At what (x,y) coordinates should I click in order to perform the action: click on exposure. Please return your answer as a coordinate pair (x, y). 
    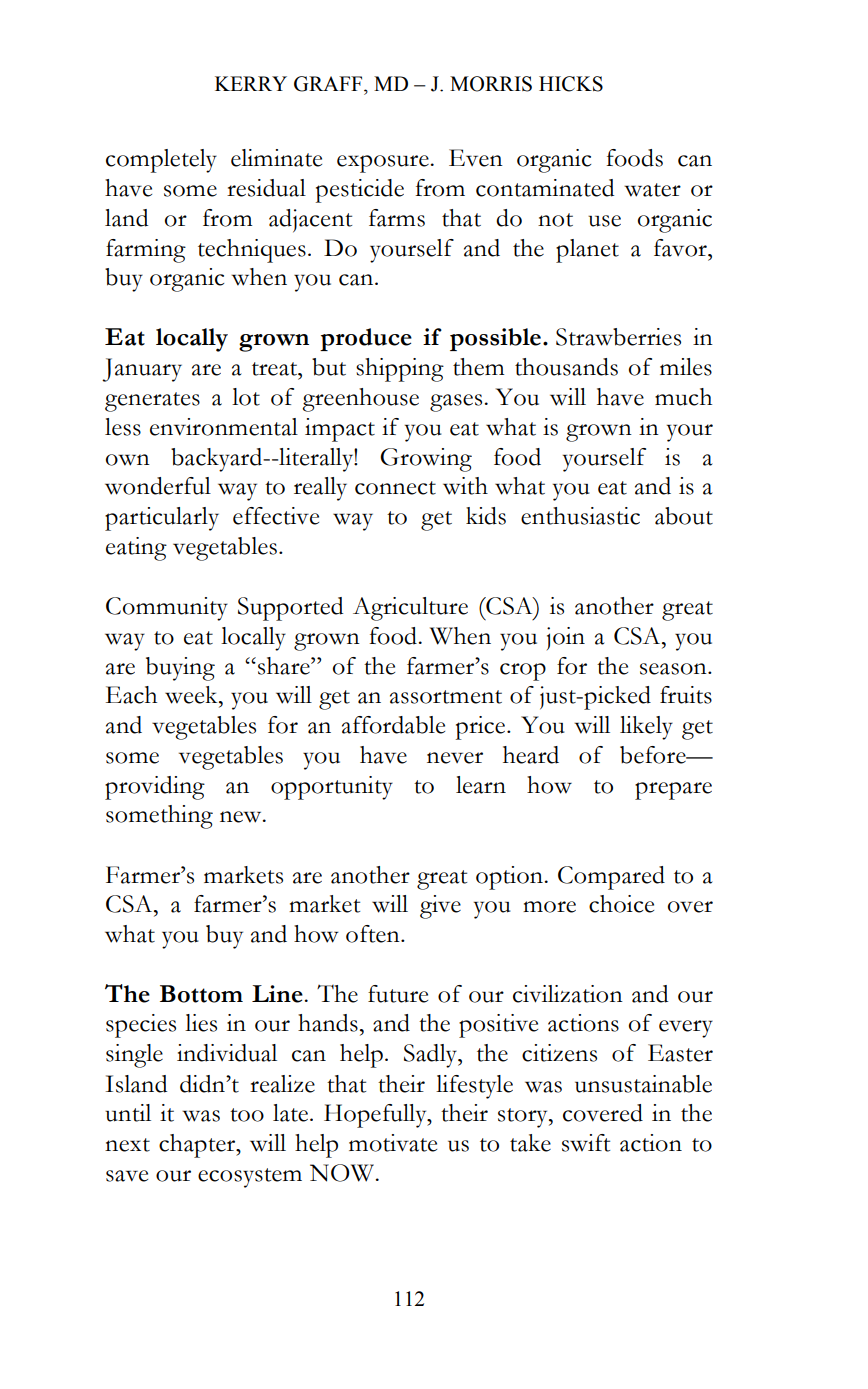
    Looking at the image, I should click on (383, 164).
